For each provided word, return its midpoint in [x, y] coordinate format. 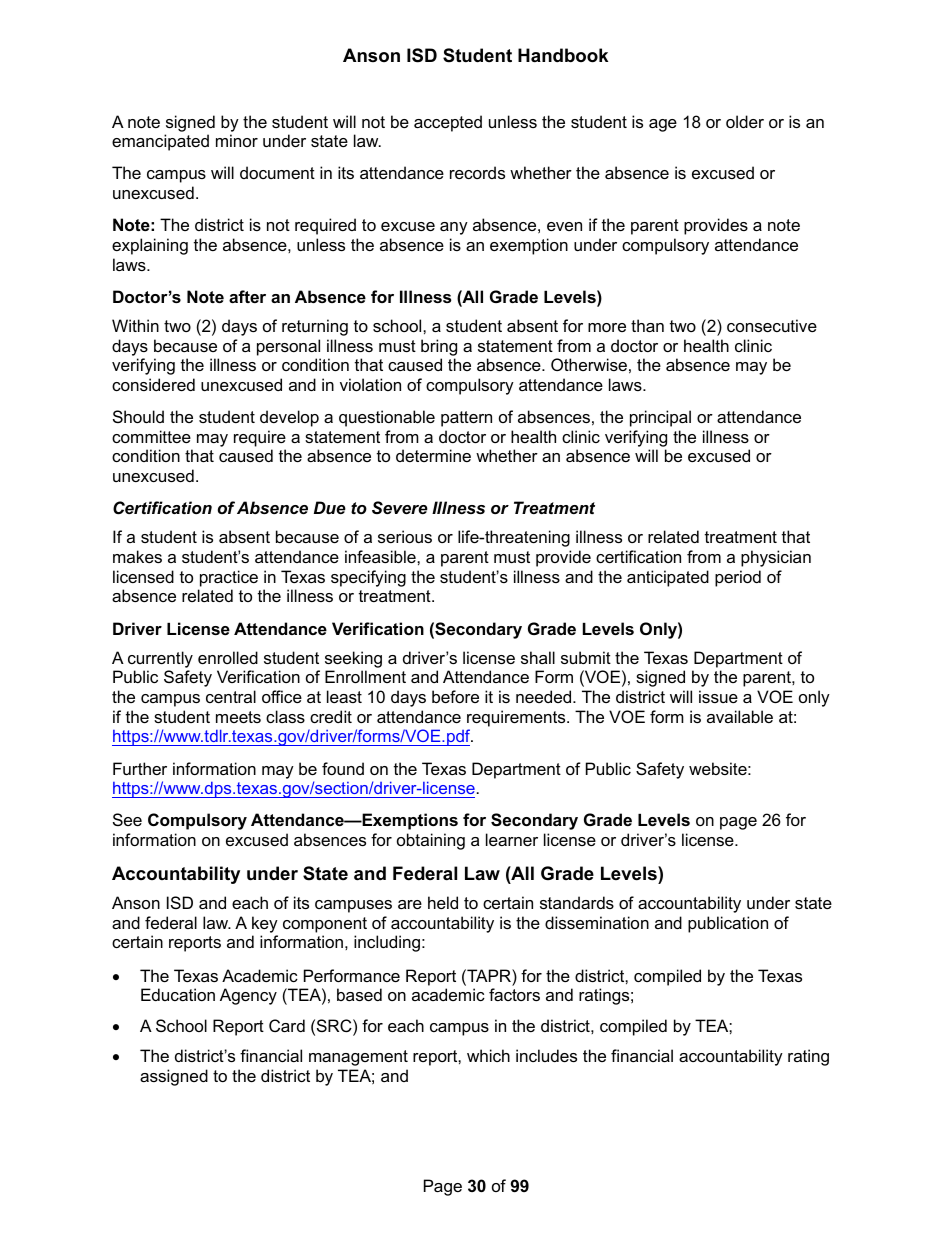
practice [229, 578]
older [745, 121]
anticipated [668, 578]
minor [237, 140]
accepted [448, 123]
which [488, 1055]
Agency [248, 996]
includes [546, 1055]
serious [405, 536]
